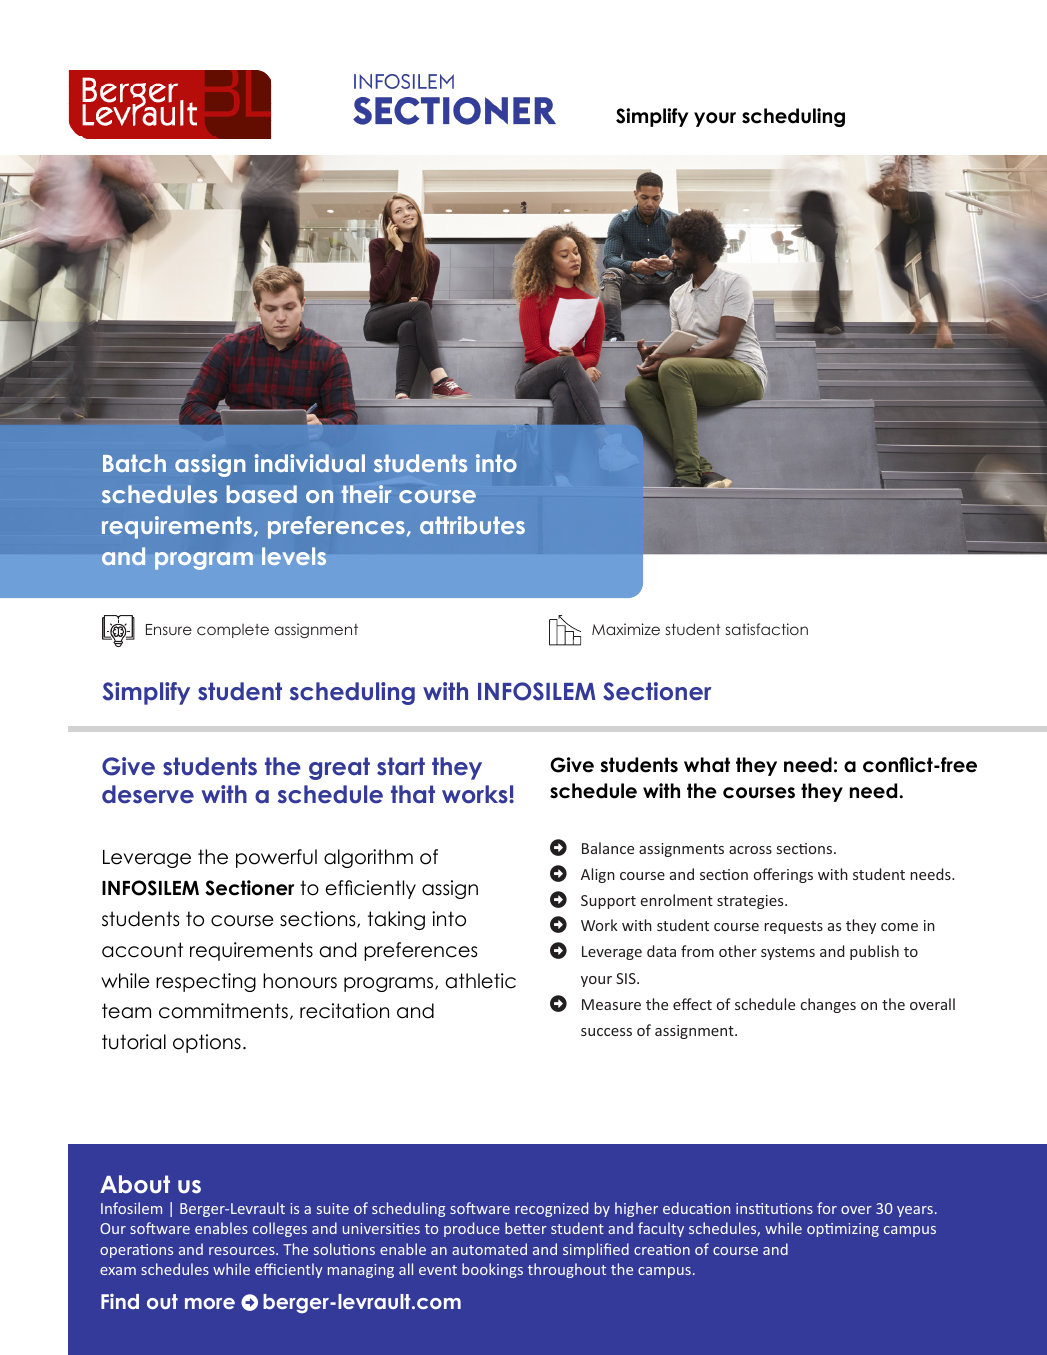 The height and width of the screenshot is (1355, 1047). Describe the element at coordinates (233, 631) in the screenshot. I see `complete` at that location.
